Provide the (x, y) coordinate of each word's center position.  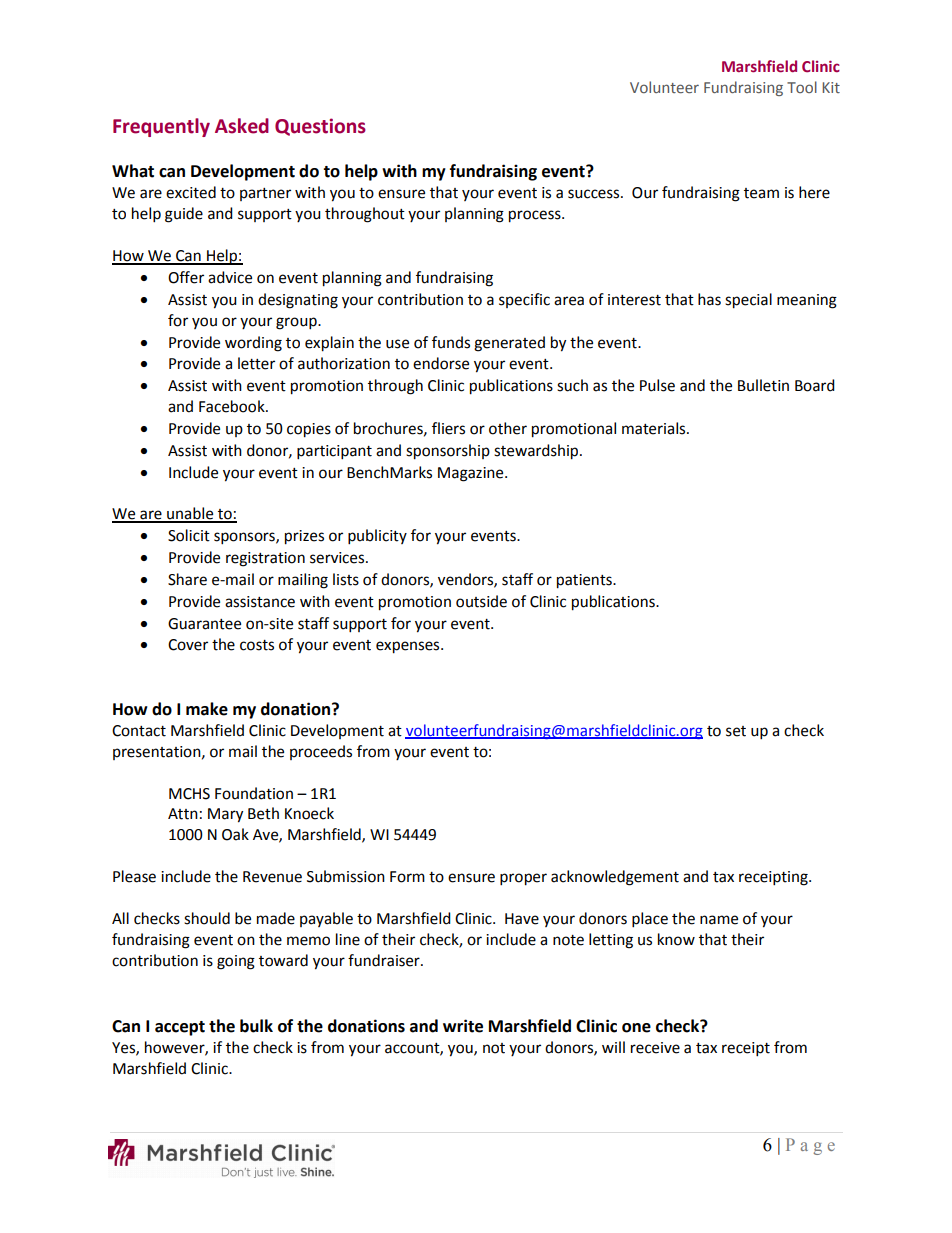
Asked (242, 126)
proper (523, 879)
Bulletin (763, 385)
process (536, 216)
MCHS (189, 794)
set (736, 731)
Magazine (472, 474)
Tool (802, 87)
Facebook (233, 406)
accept (180, 1028)
